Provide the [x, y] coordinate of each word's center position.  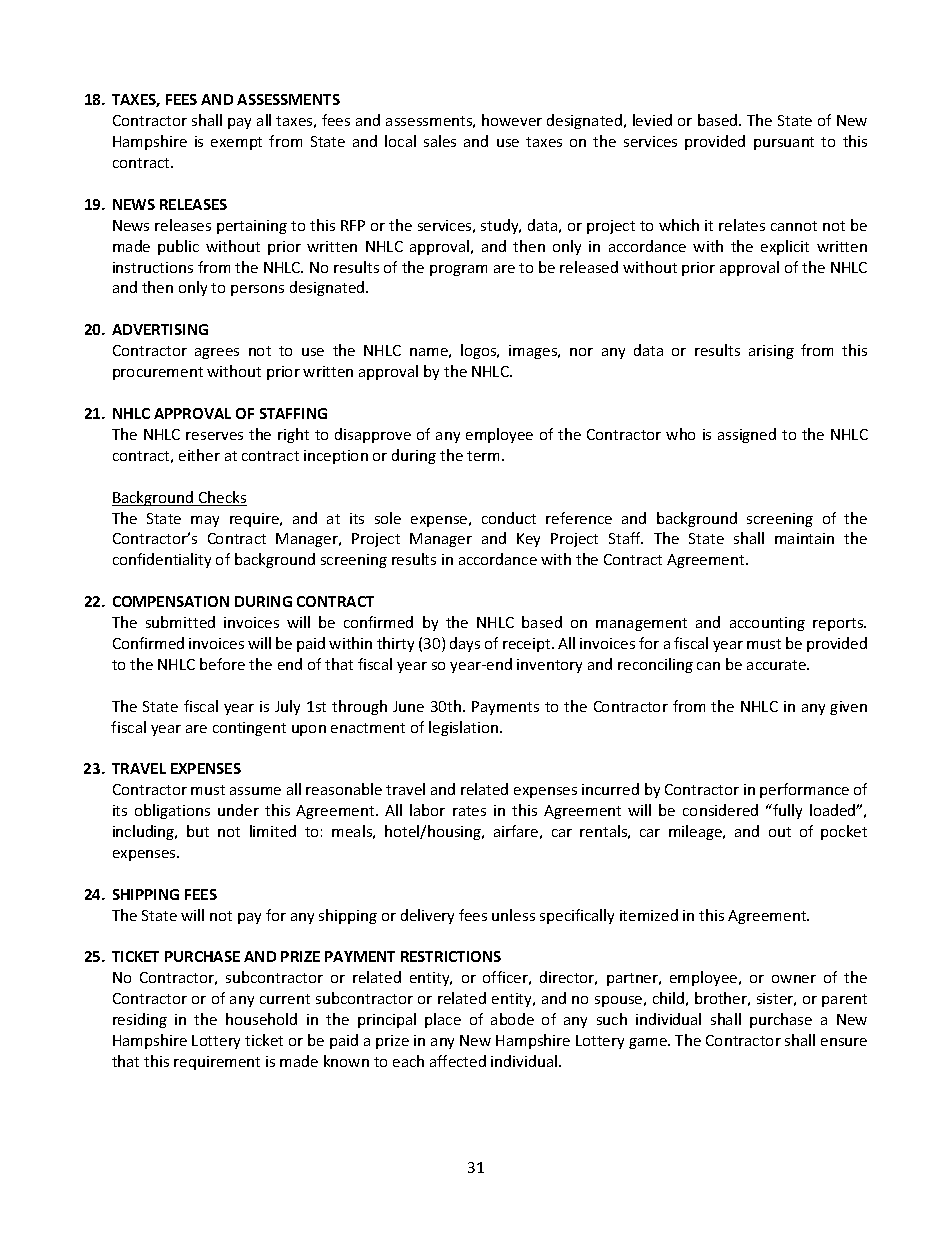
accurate [778, 665]
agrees [217, 353]
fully [786, 811]
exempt [236, 143]
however [512, 120]
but [198, 831]
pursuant [784, 143]
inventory [549, 666]
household [261, 1019]
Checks [222, 498]
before [222, 664]
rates [469, 811]
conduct [509, 518]
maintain [804, 538]
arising [771, 352]
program [458, 270]
